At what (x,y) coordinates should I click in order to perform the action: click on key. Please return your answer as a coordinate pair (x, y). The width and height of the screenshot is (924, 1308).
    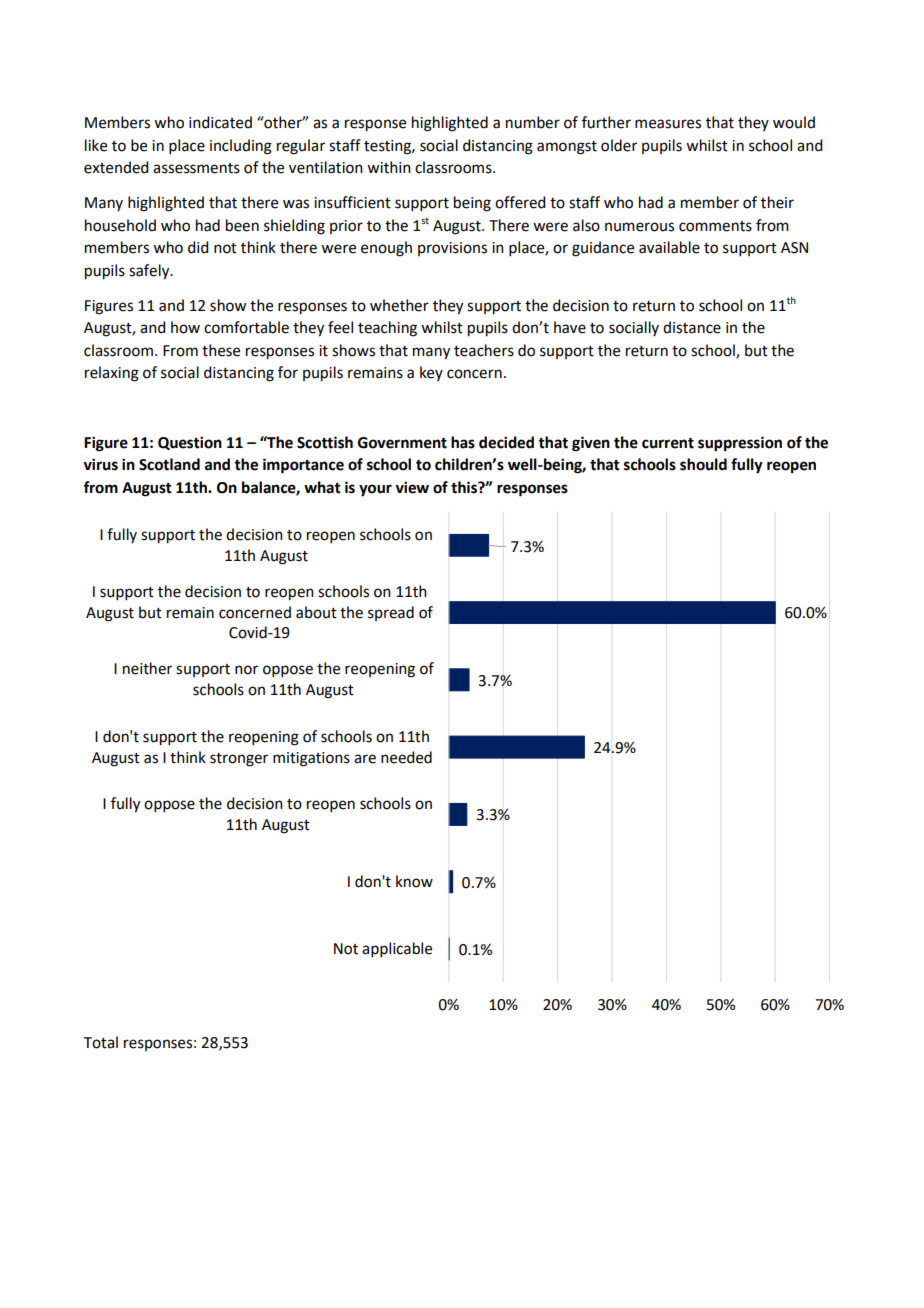
    Looking at the image, I should click on (431, 373).
